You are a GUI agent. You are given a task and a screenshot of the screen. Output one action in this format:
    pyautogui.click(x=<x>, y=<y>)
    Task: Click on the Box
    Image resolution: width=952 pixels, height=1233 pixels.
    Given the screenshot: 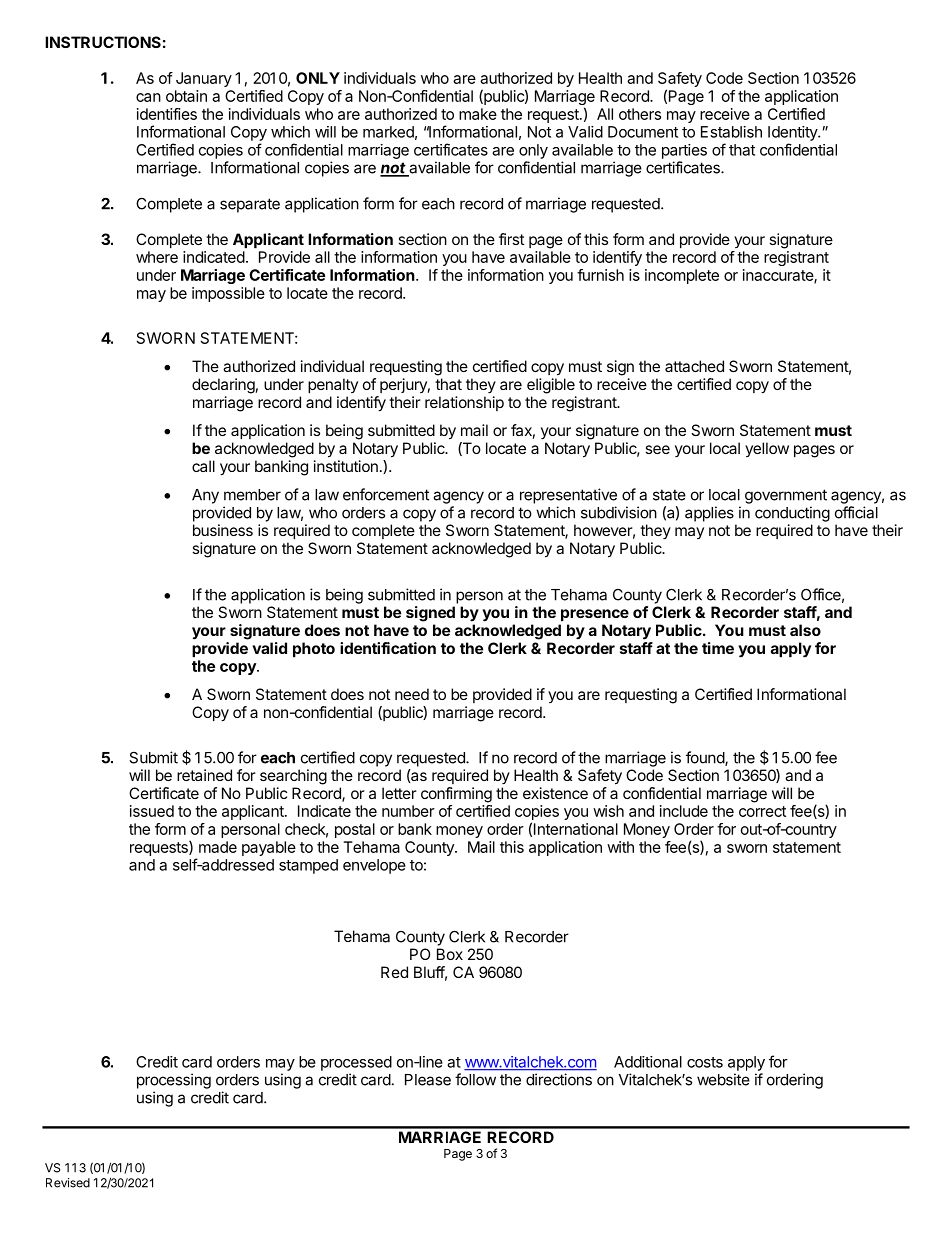 What is the action you would take?
    pyautogui.click(x=450, y=954)
